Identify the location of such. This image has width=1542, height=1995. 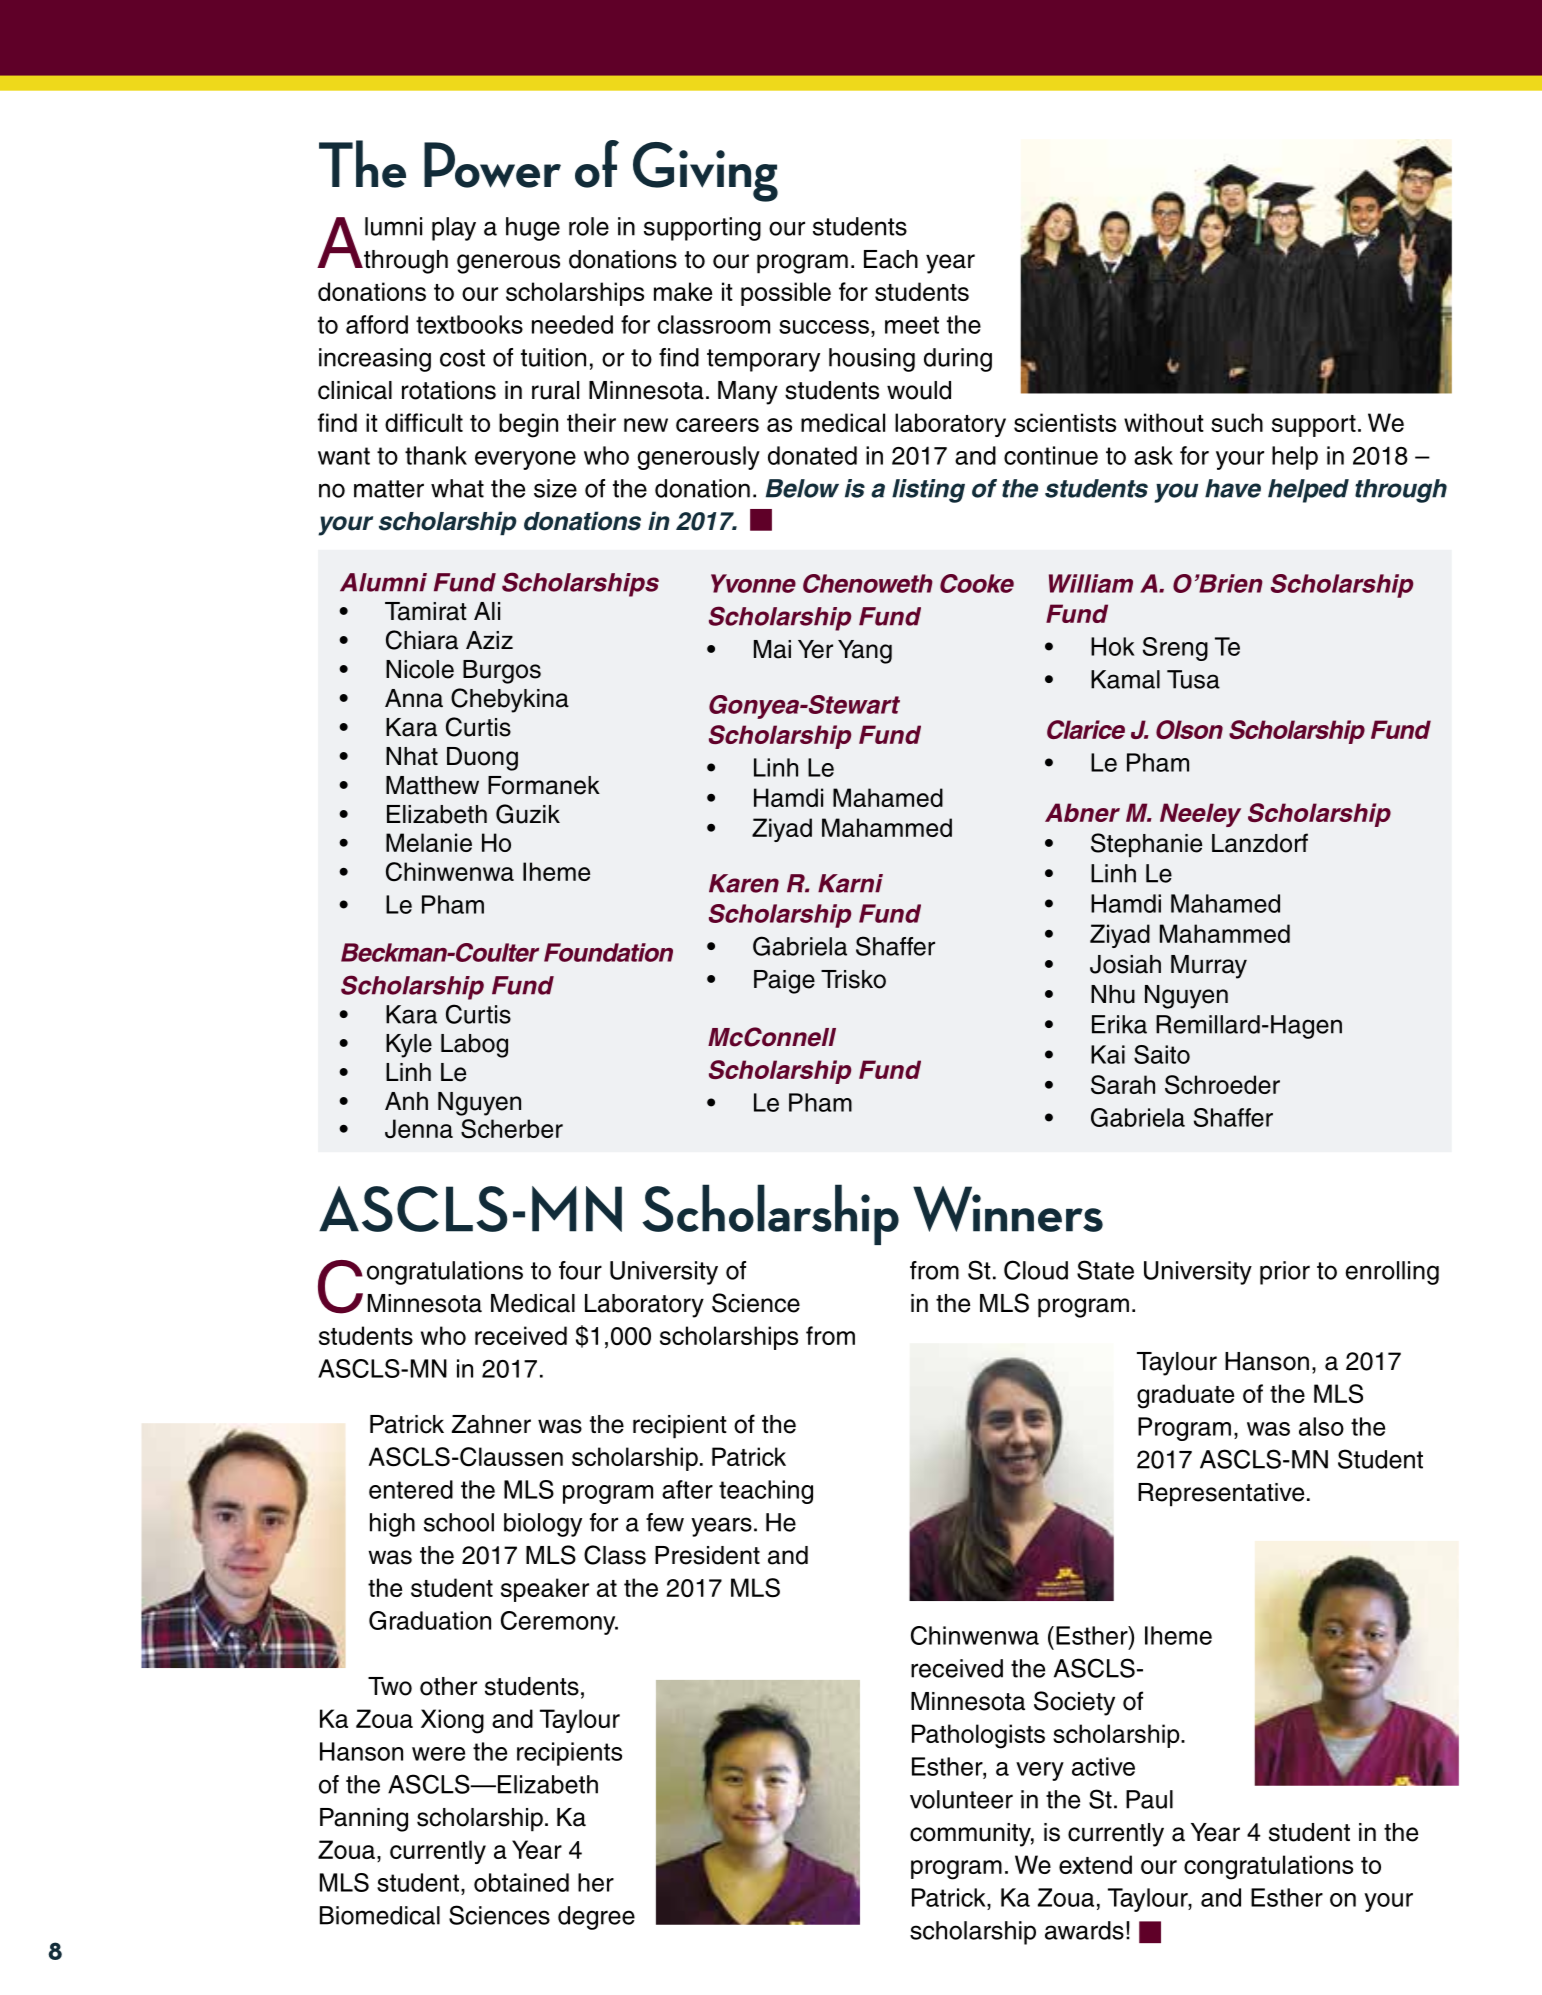
(1237, 422).
